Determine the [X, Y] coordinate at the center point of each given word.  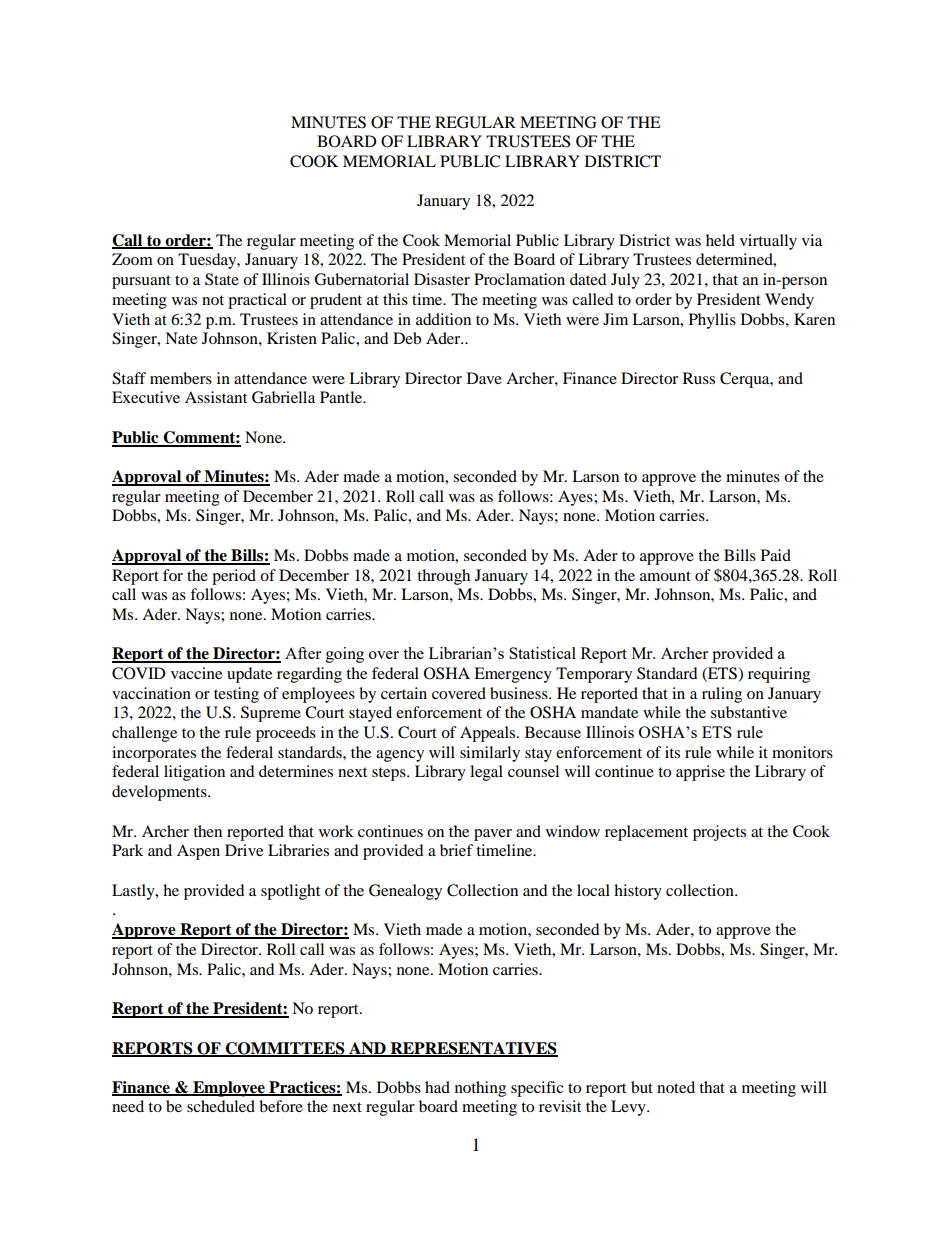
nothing [480, 1089]
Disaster [442, 279]
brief [456, 850]
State [222, 279]
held [720, 240]
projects [719, 833]
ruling [722, 695]
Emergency [513, 675]
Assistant [216, 397]
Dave [484, 378]
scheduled [221, 1106]
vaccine [196, 673]
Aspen [198, 852]
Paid [776, 555]
